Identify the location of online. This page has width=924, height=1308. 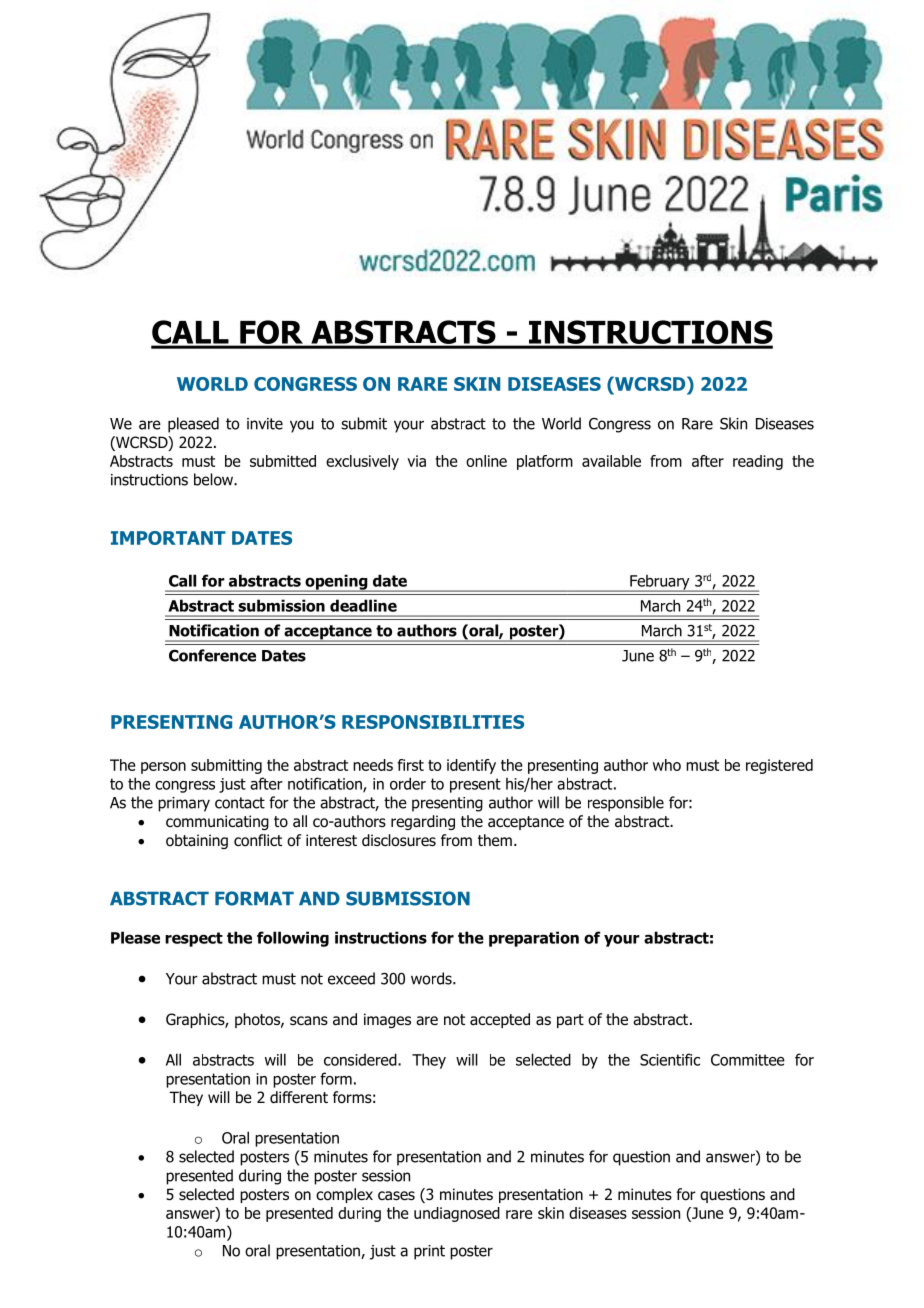
(486, 461).
